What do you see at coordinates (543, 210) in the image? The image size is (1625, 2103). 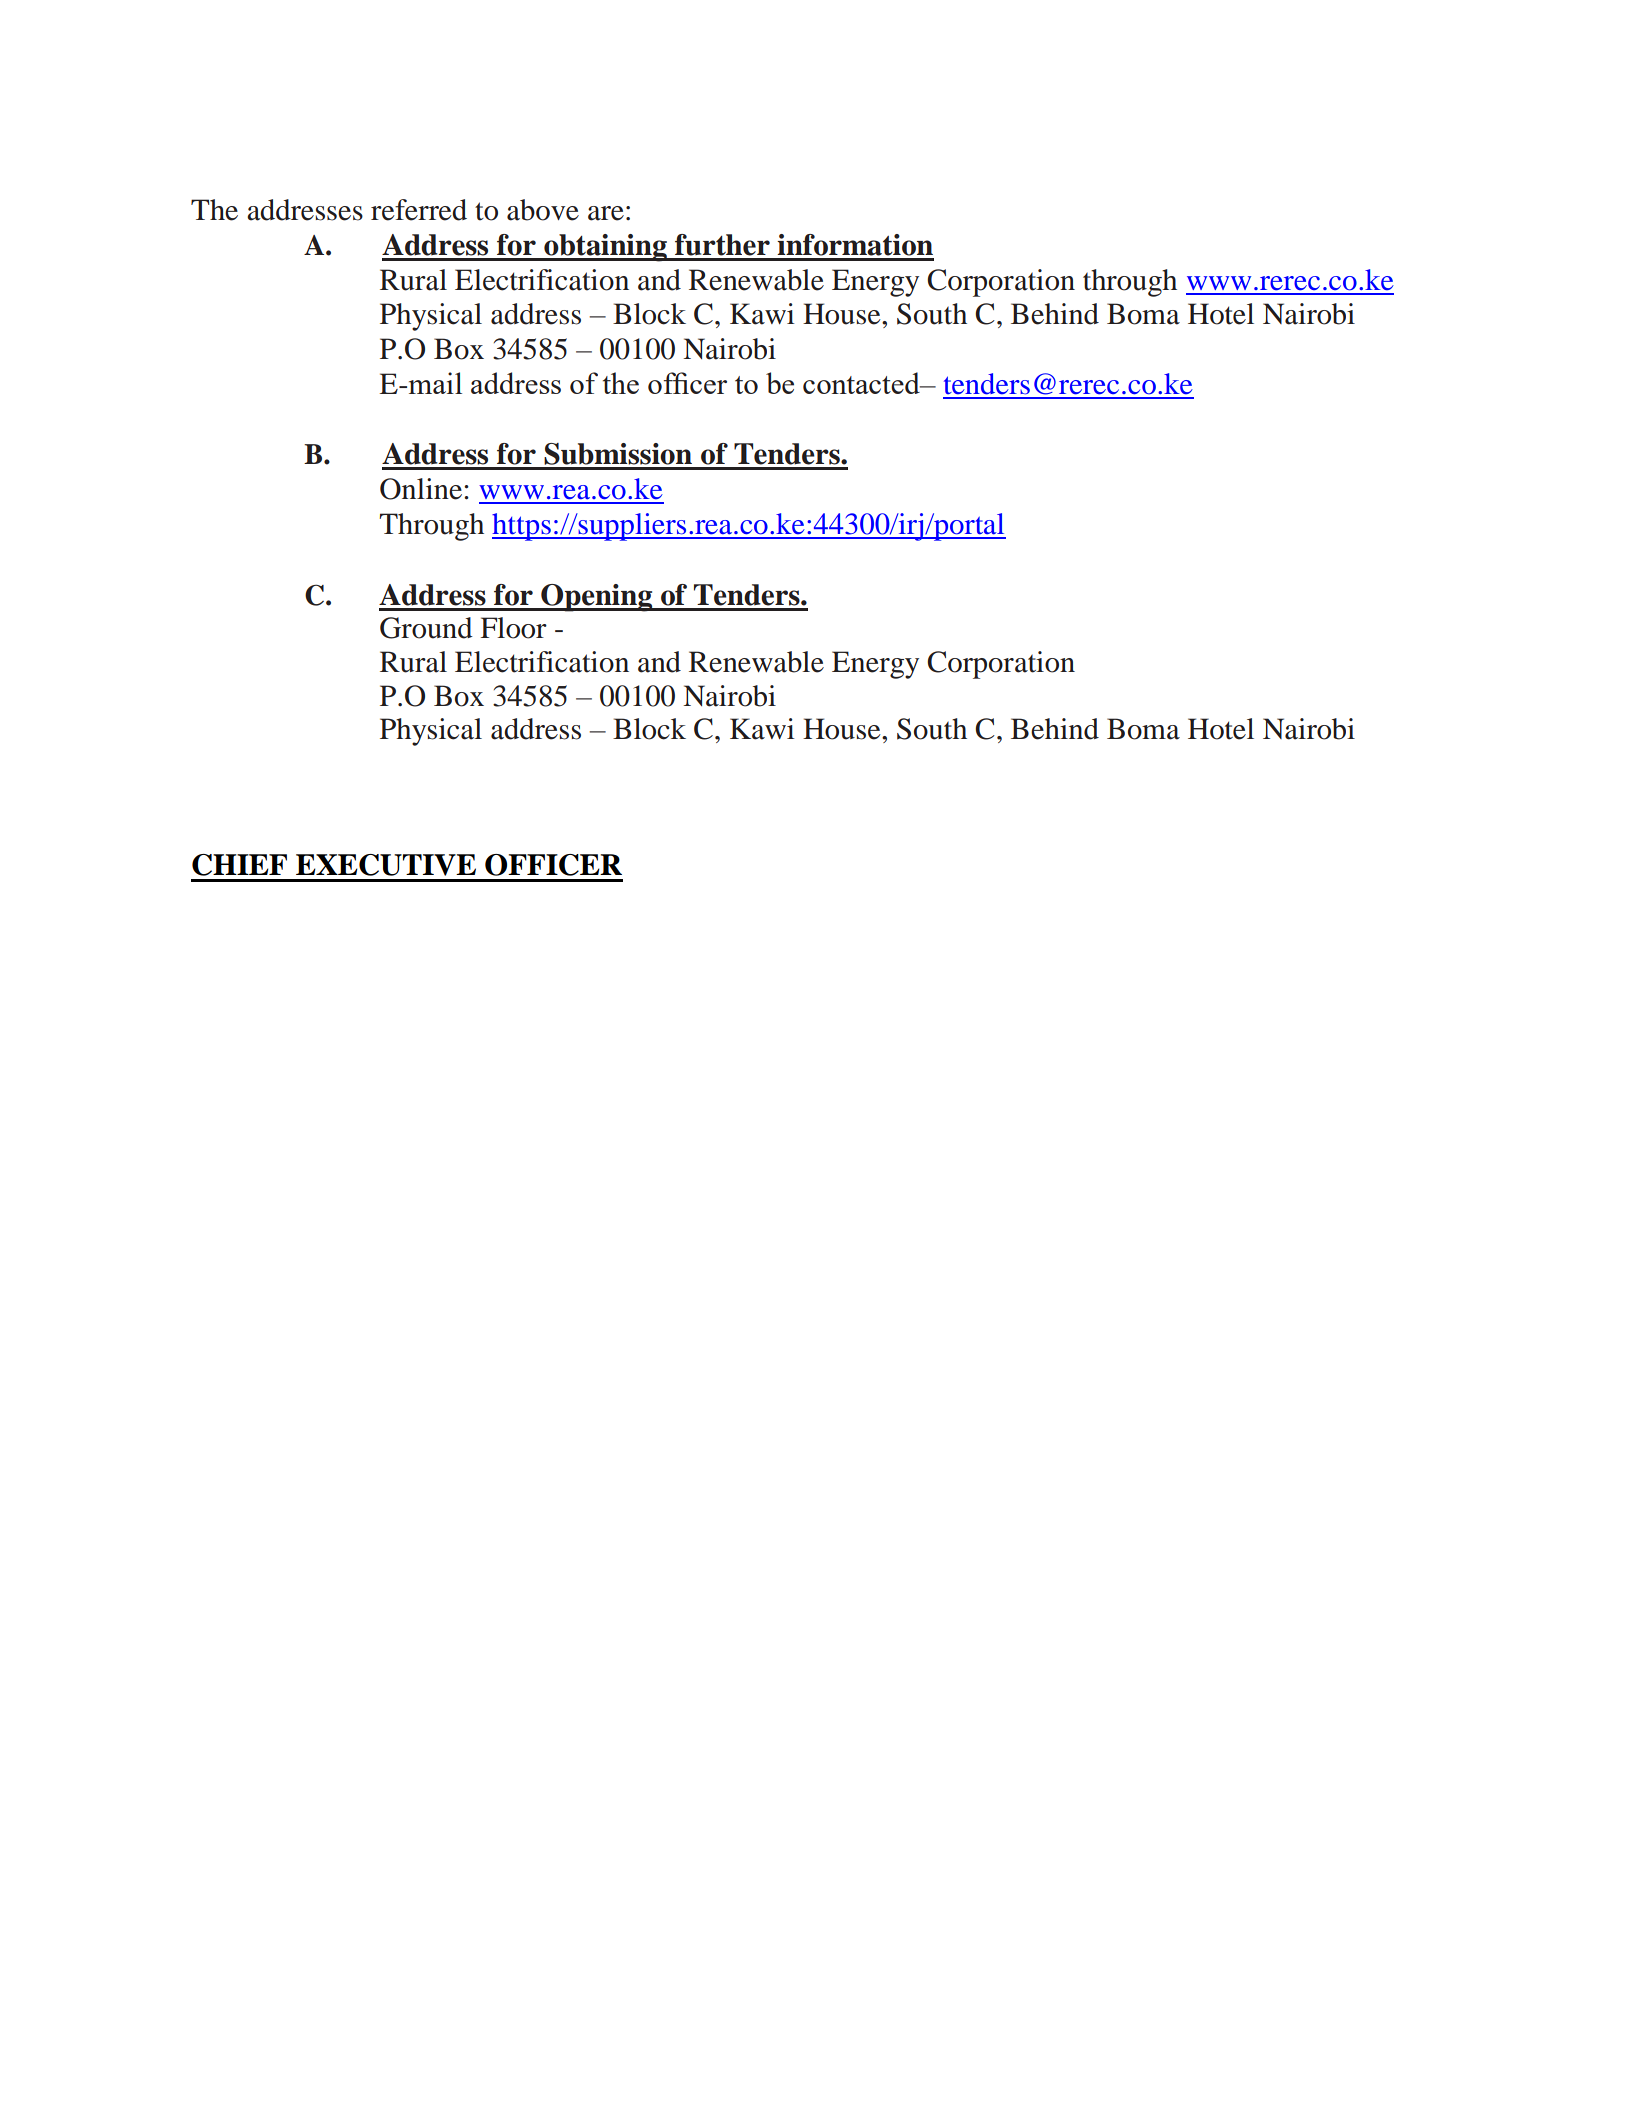 I see `above` at bounding box center [543, 210].
